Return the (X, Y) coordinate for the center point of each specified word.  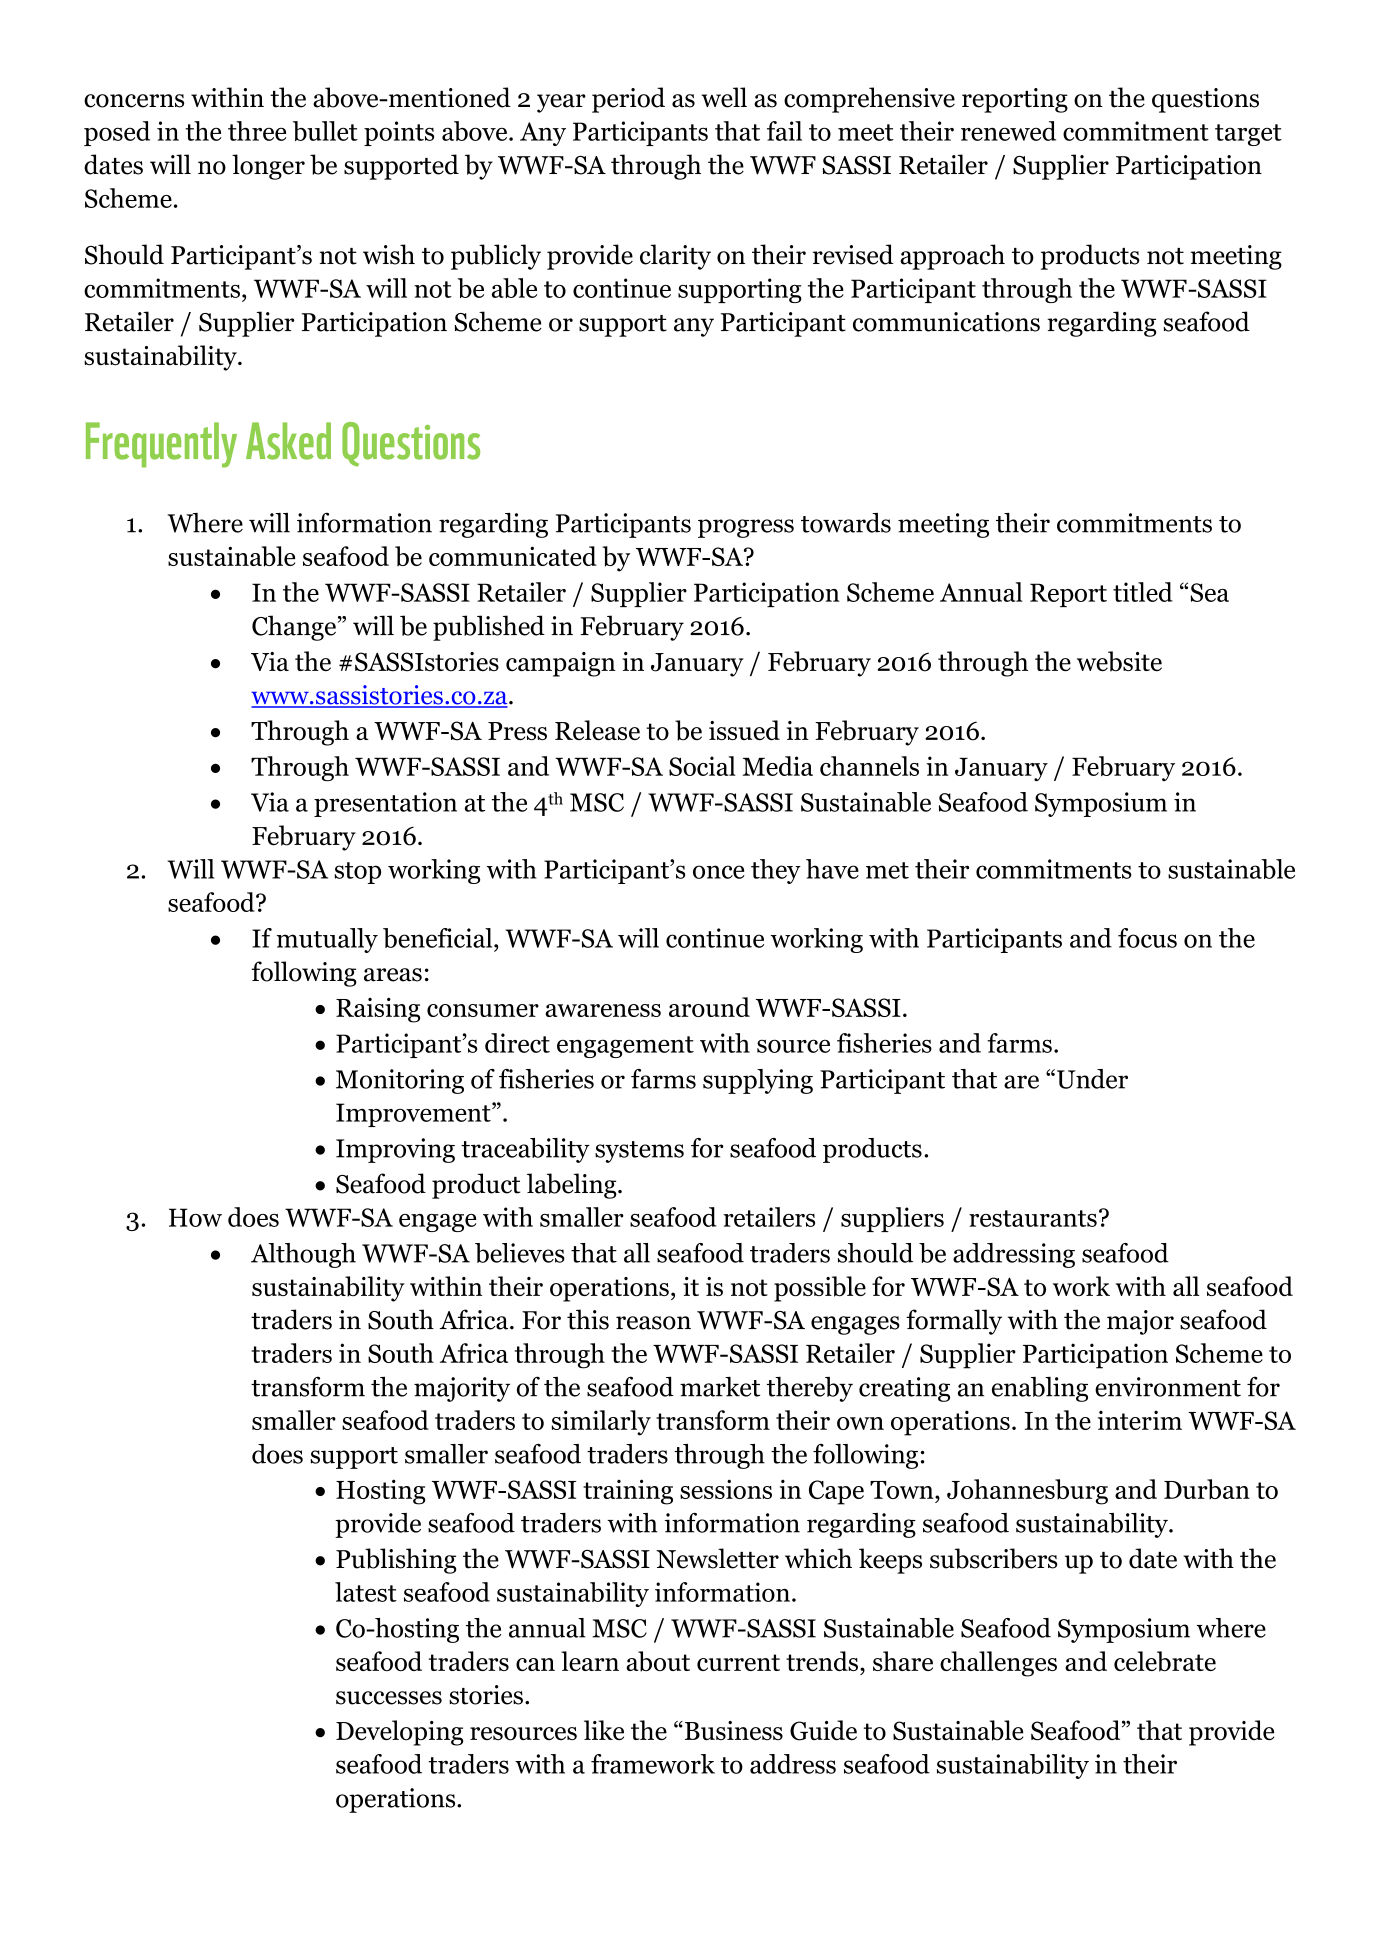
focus (1147, 938)
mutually (327, 940)
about (658, 1661)
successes (389, 1698)
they (776, 871)
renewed (1008, 131)
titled (1143, 592)
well (724, 97)
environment (1168, 1387)
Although (303, 1255)
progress (746, 528)
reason (653, 1323)
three (257, 131)
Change (294, 628)
